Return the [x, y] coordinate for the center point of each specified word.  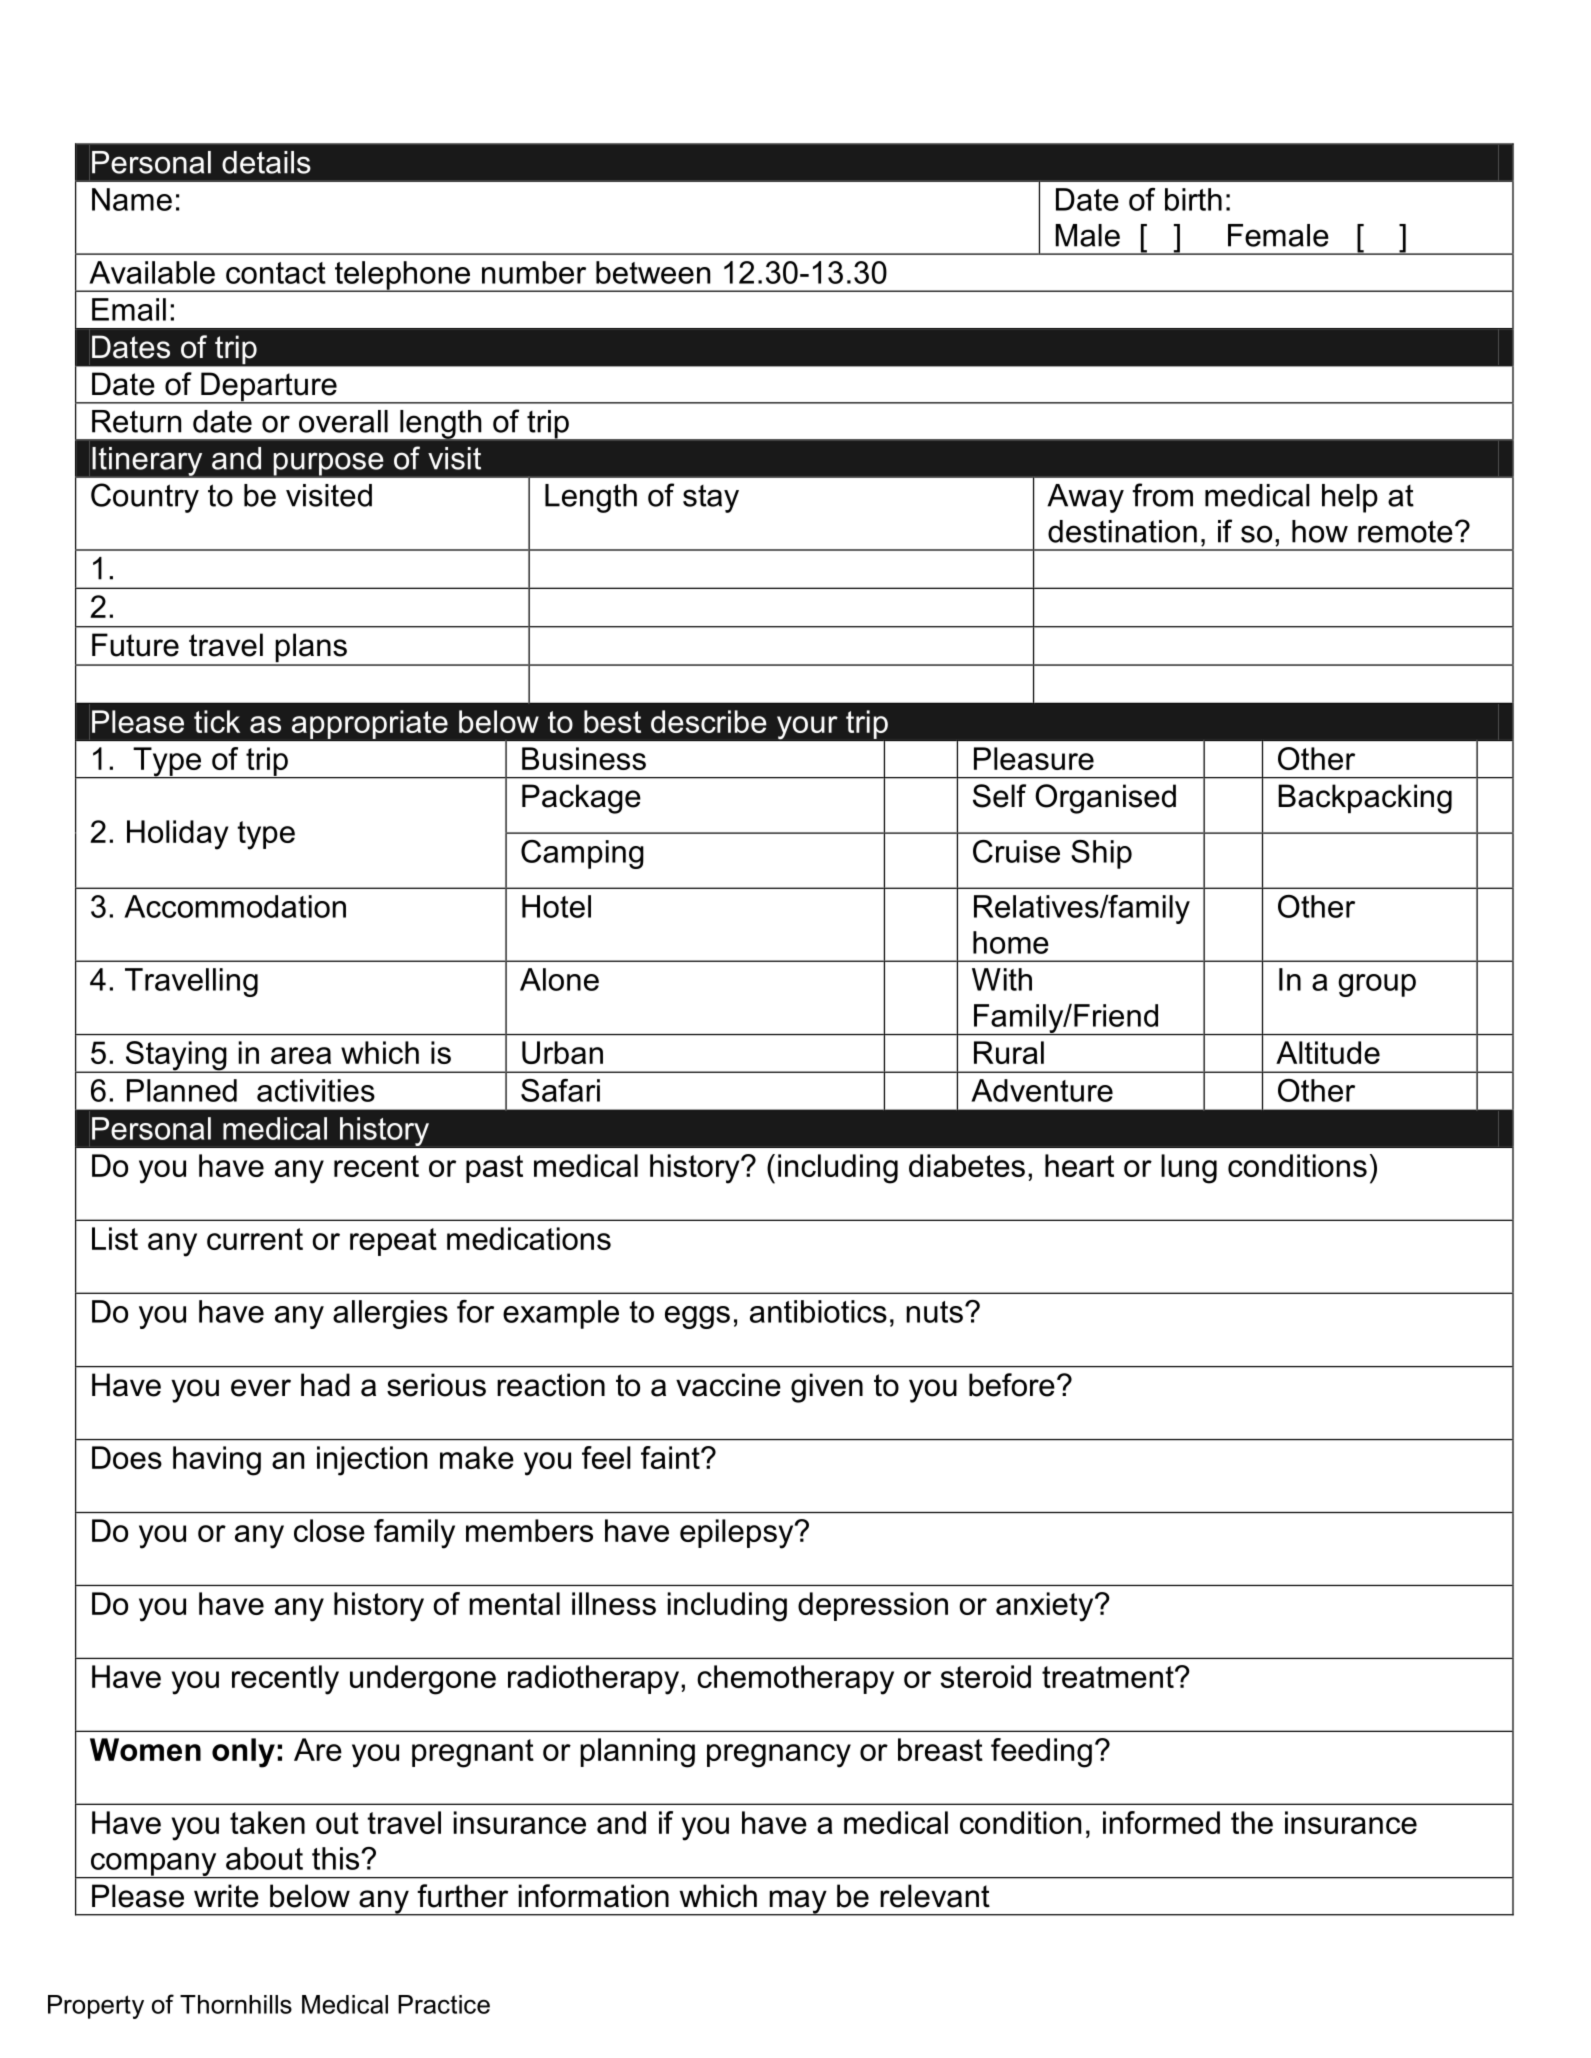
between [653, 272]
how [1320, 531]
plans [311, 649]
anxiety [1046, 1607]
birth [1193, 199]
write [226, 1896]
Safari [560, 1090]
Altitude [1328, 1052]
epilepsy [738, 1534]
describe [709, 721]
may [798, 1903]
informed [1161, 1822]
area [301, 1055]
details [266, 162]
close [329, 1530]
